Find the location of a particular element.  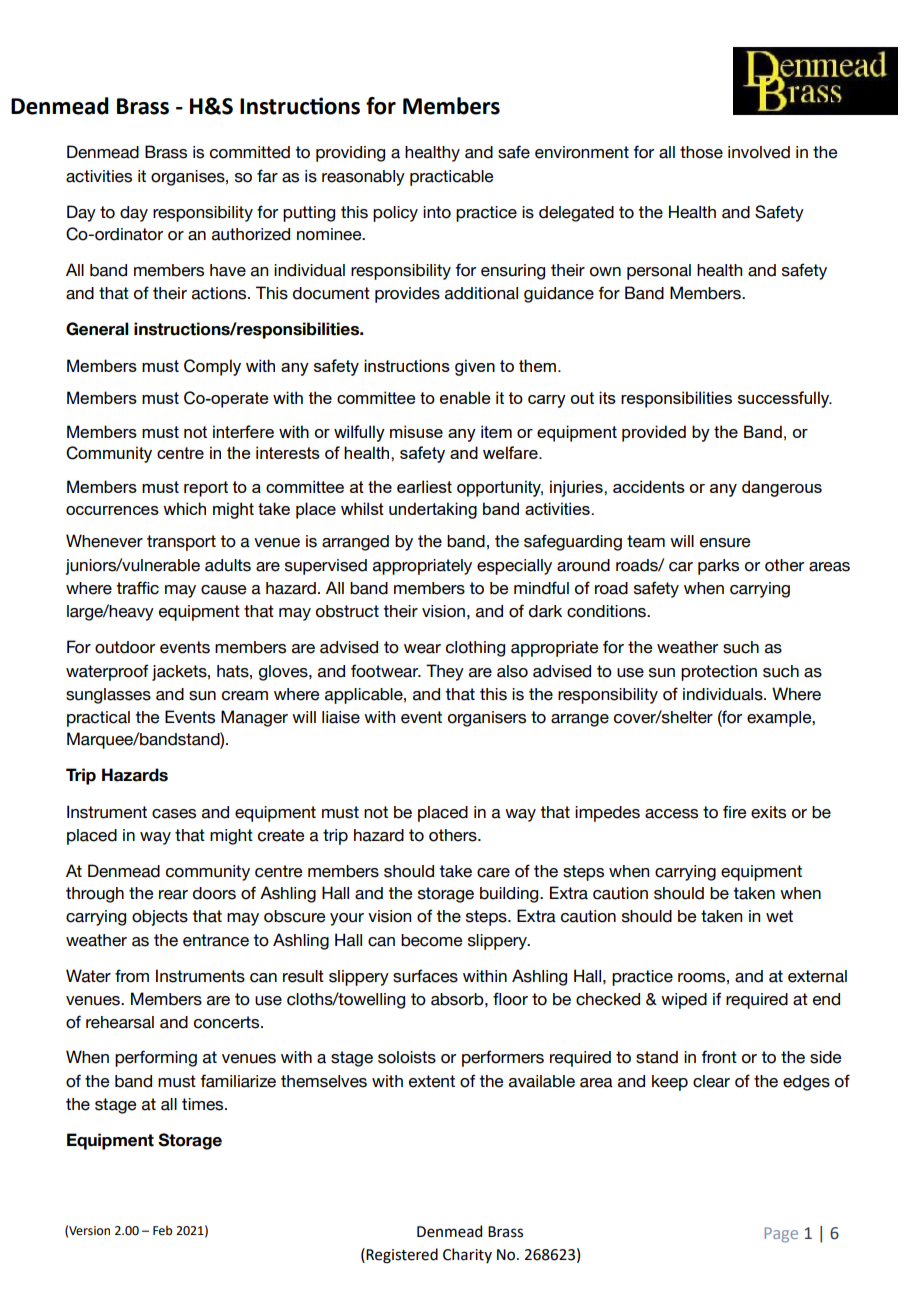

practicable is located at coordinates (451, 178).
